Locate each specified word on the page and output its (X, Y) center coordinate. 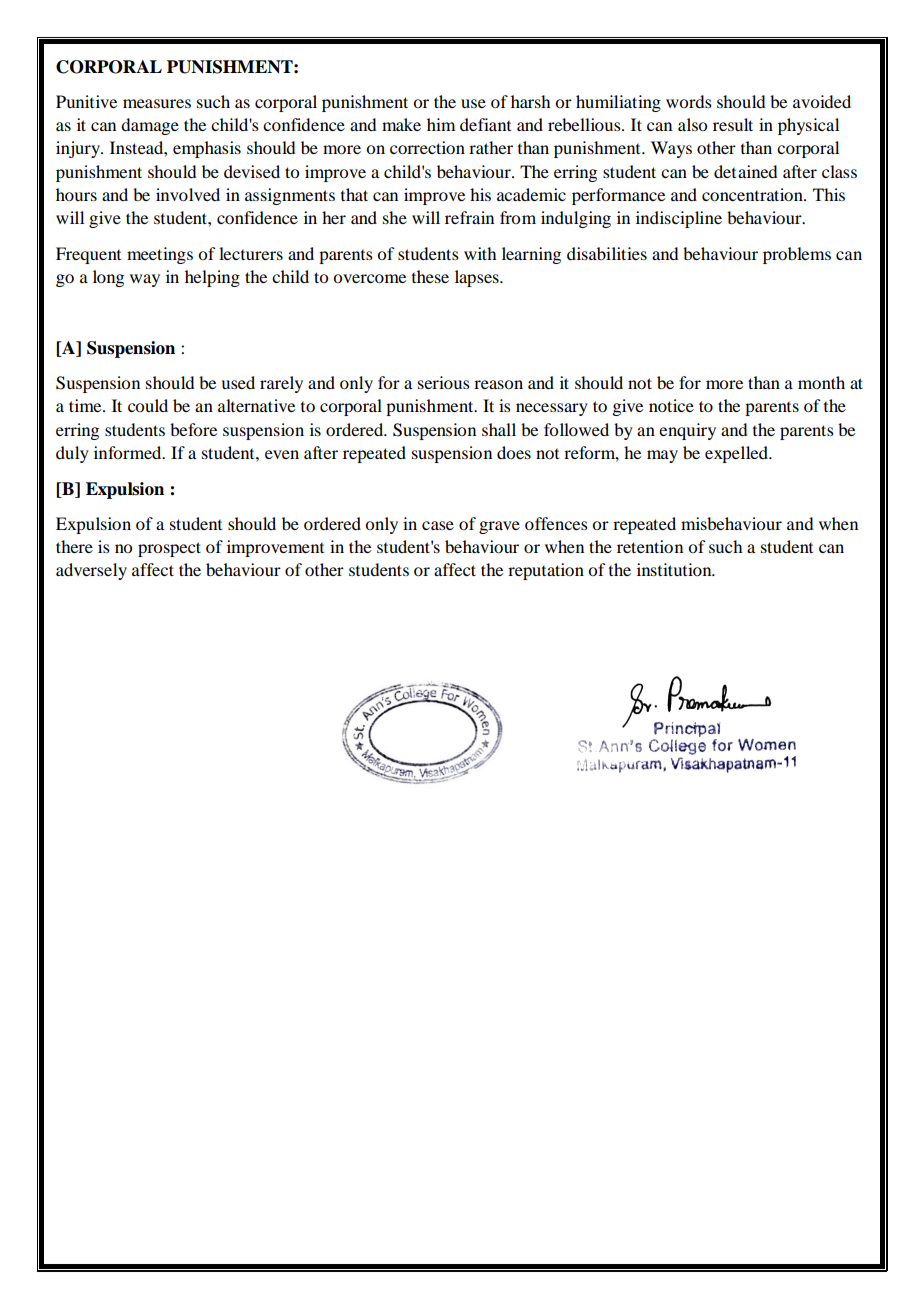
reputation (546, 571)
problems (797, 255)
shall (499, 429)
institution (675, 569)
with (480, 253)
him (441, 124)
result (733, 124)
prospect (169, 549)
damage (150, 126)
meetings (160, 255)
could (148, 405)
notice (671, 405)
